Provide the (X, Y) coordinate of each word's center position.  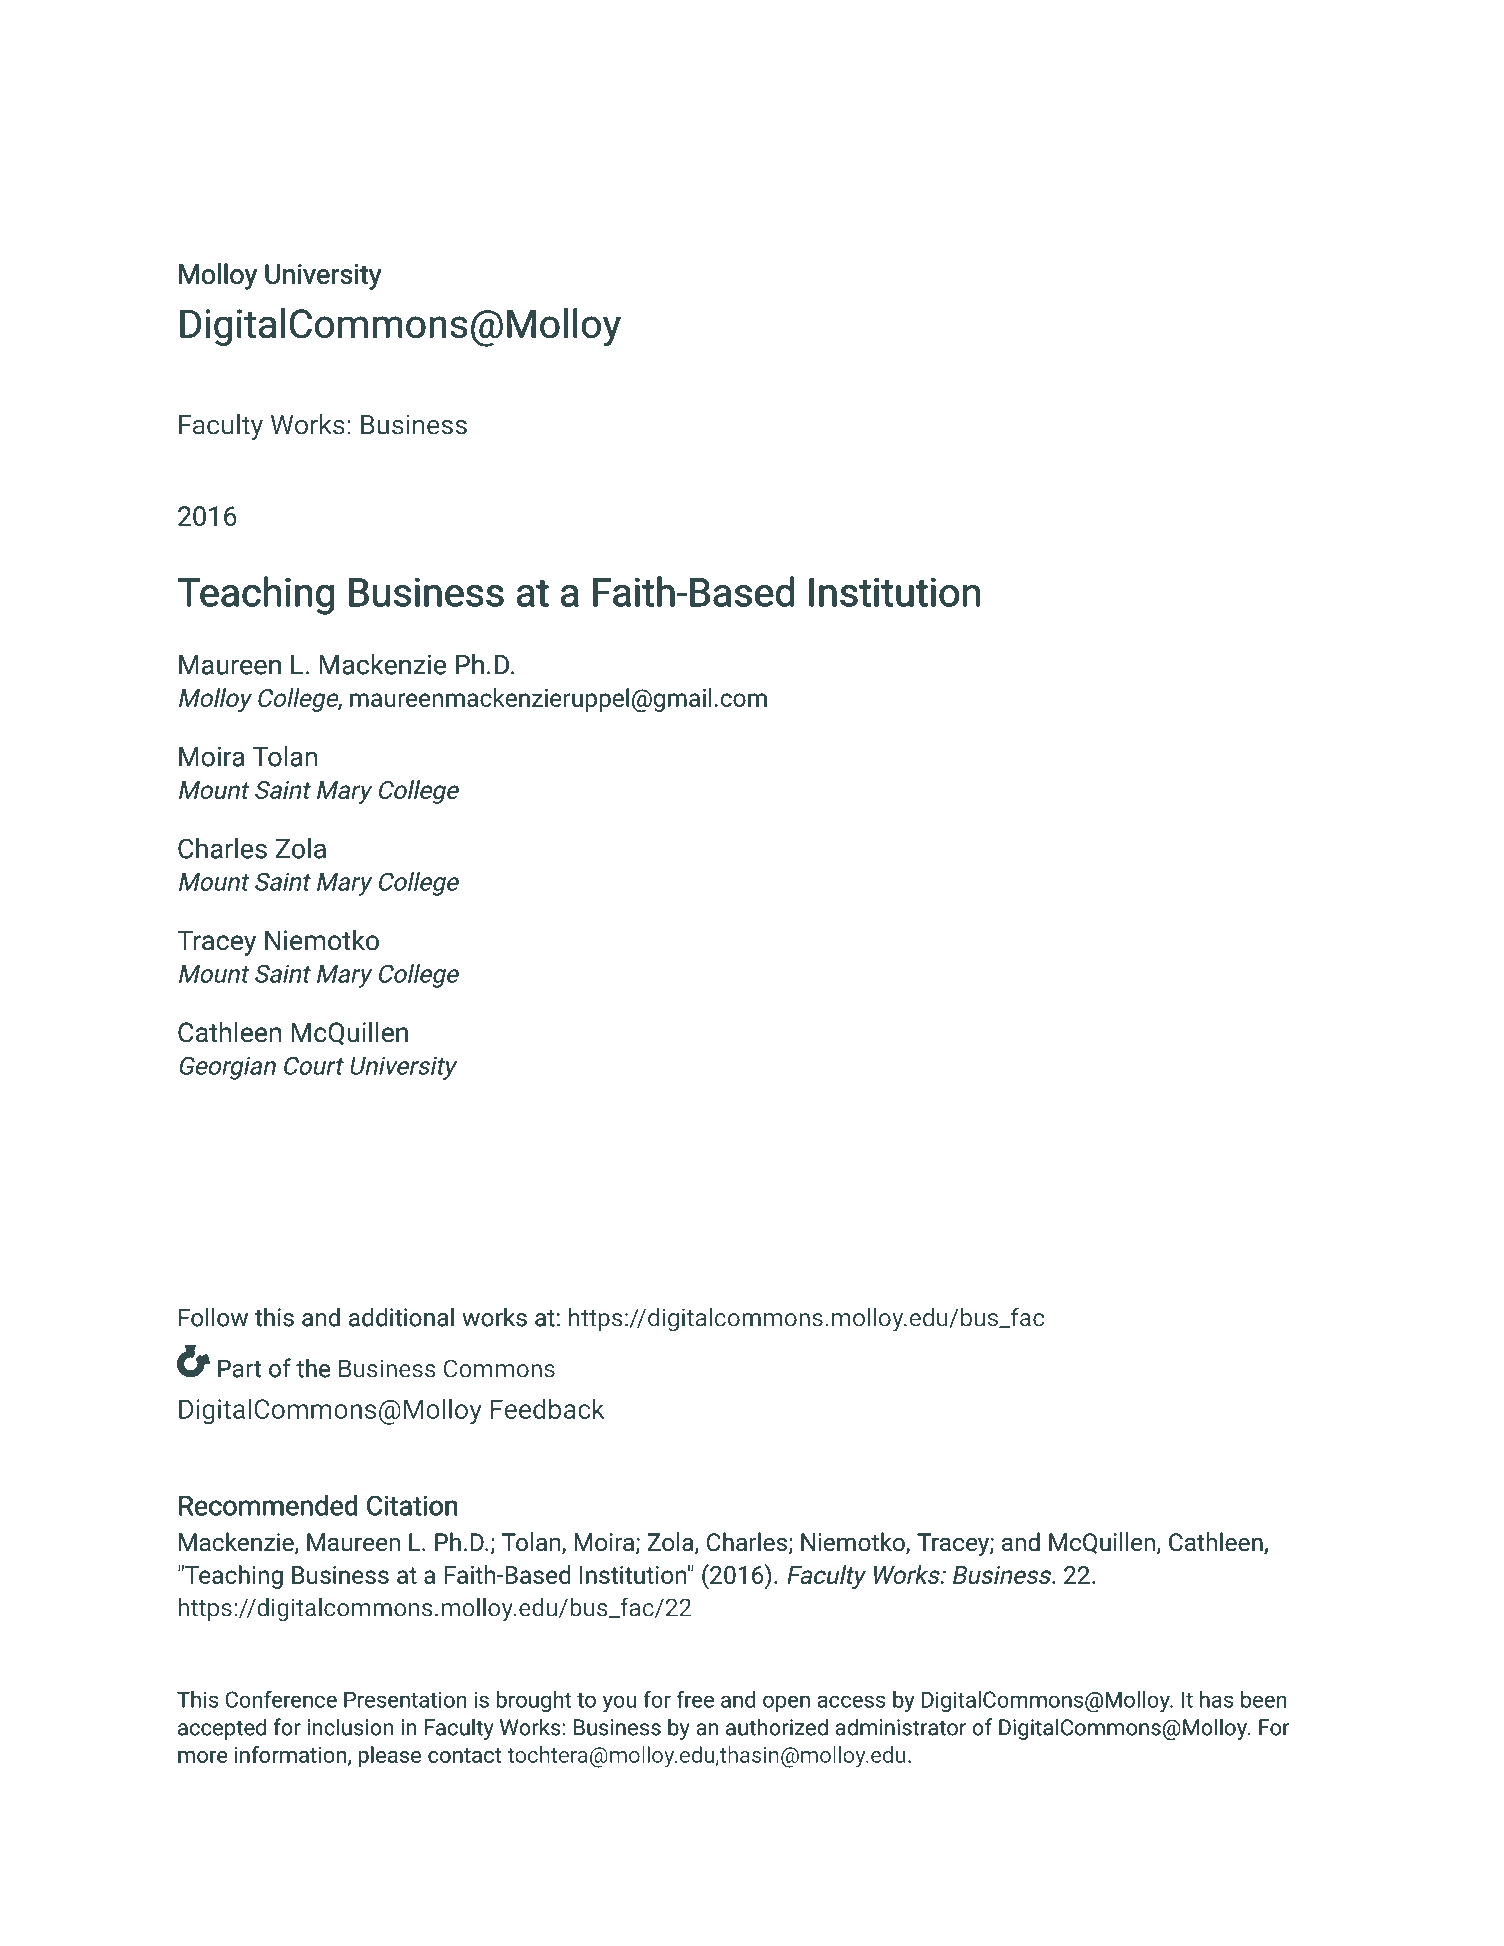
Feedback (548, 1408)
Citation (412, 1505)
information (290, 1754)
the (313, 1368)
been (1264, 1699)
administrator (900, 1727)
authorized (777, 1727)
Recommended (268, 1505)
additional (401, 1317)
